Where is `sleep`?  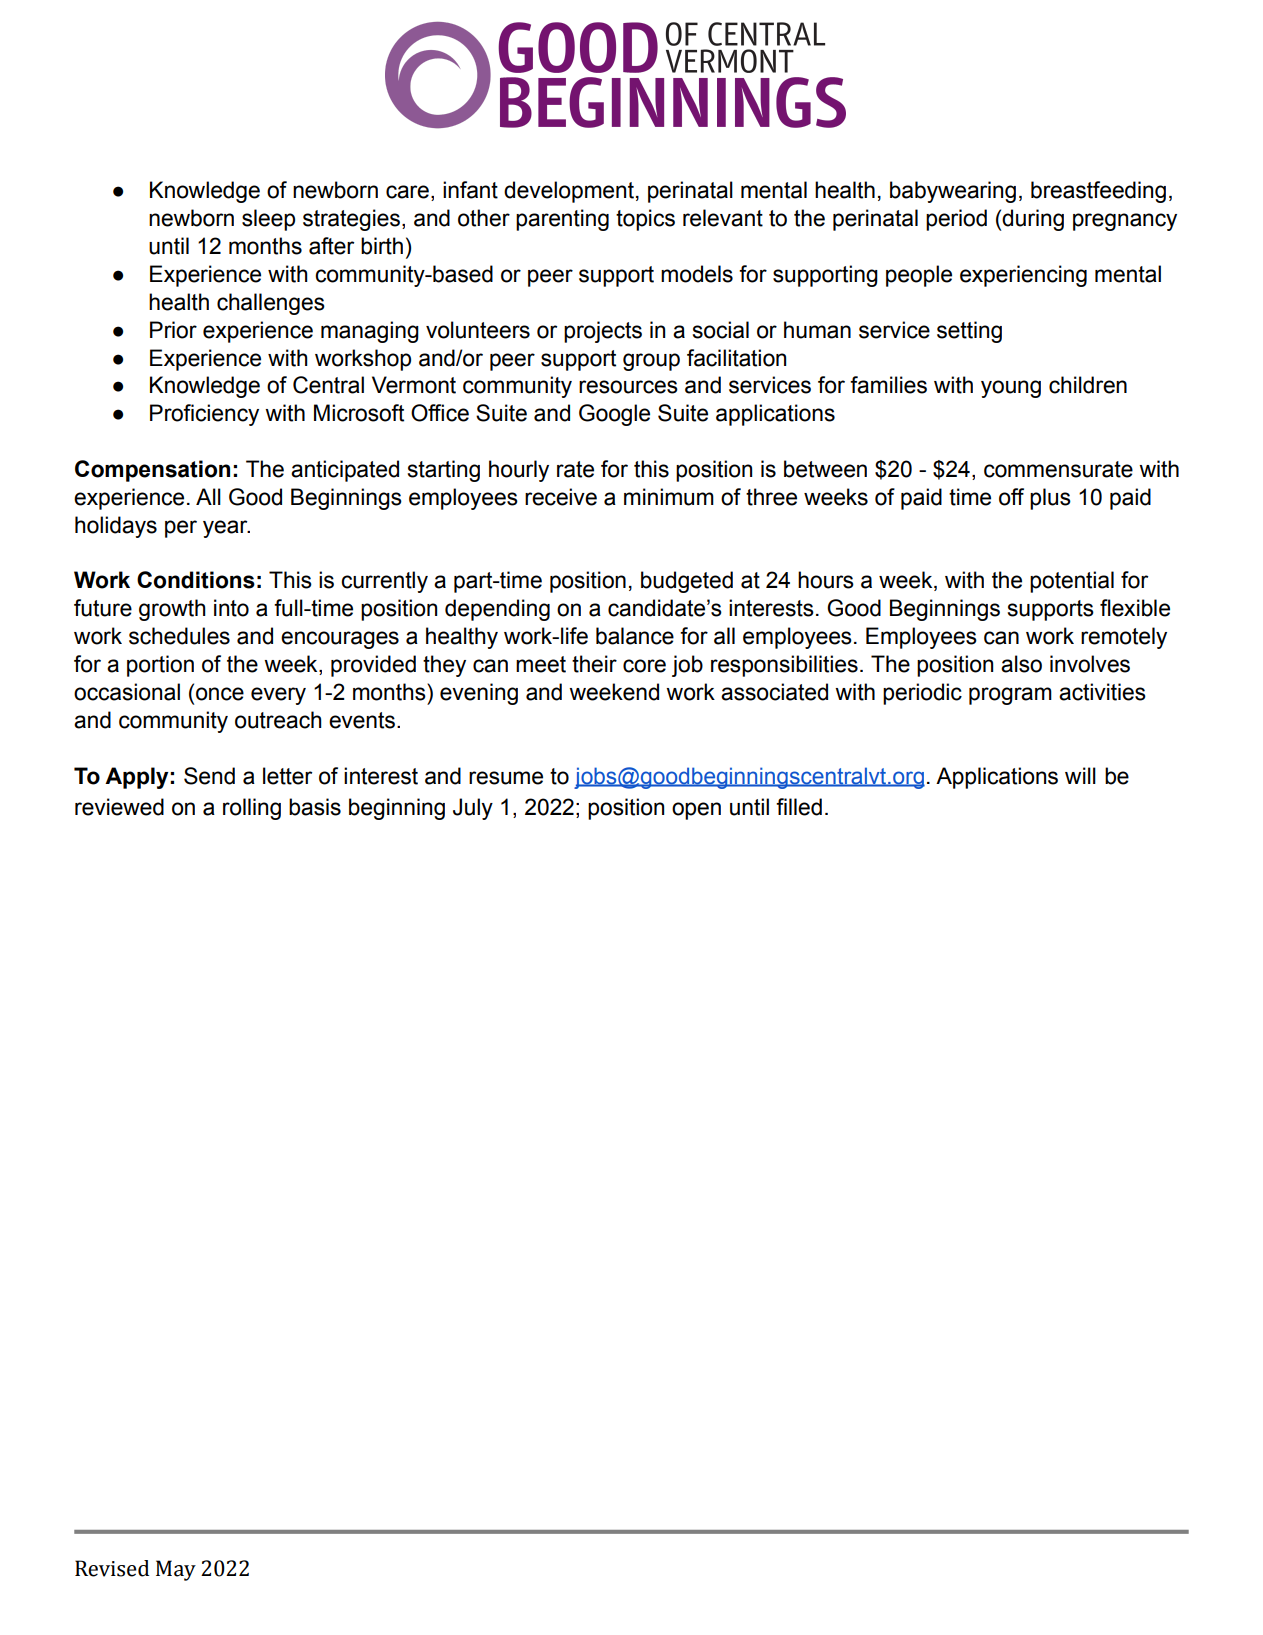 sleep is located at coordinates (268, 220).
